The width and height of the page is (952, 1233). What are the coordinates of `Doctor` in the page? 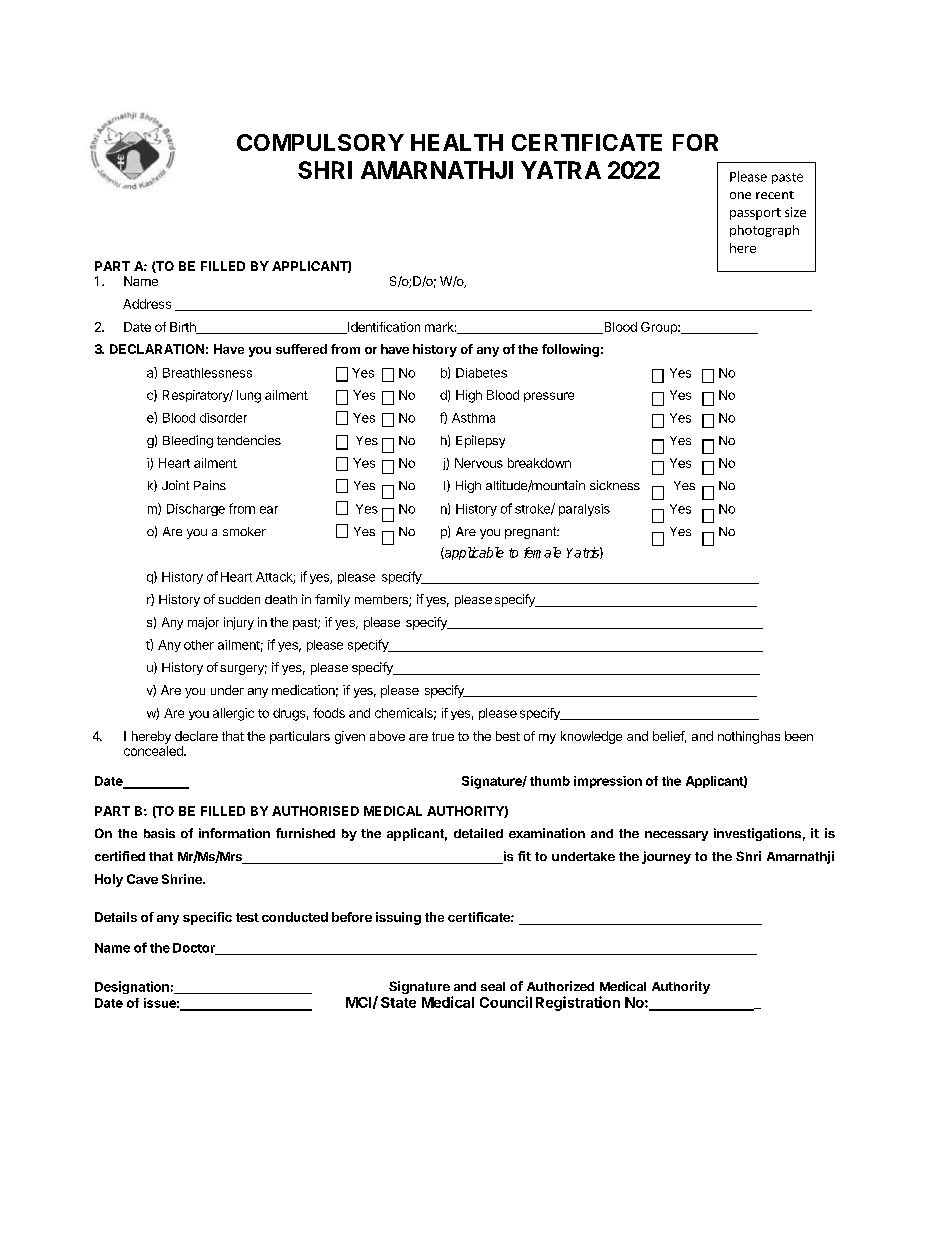 It's located at (195, 949).
